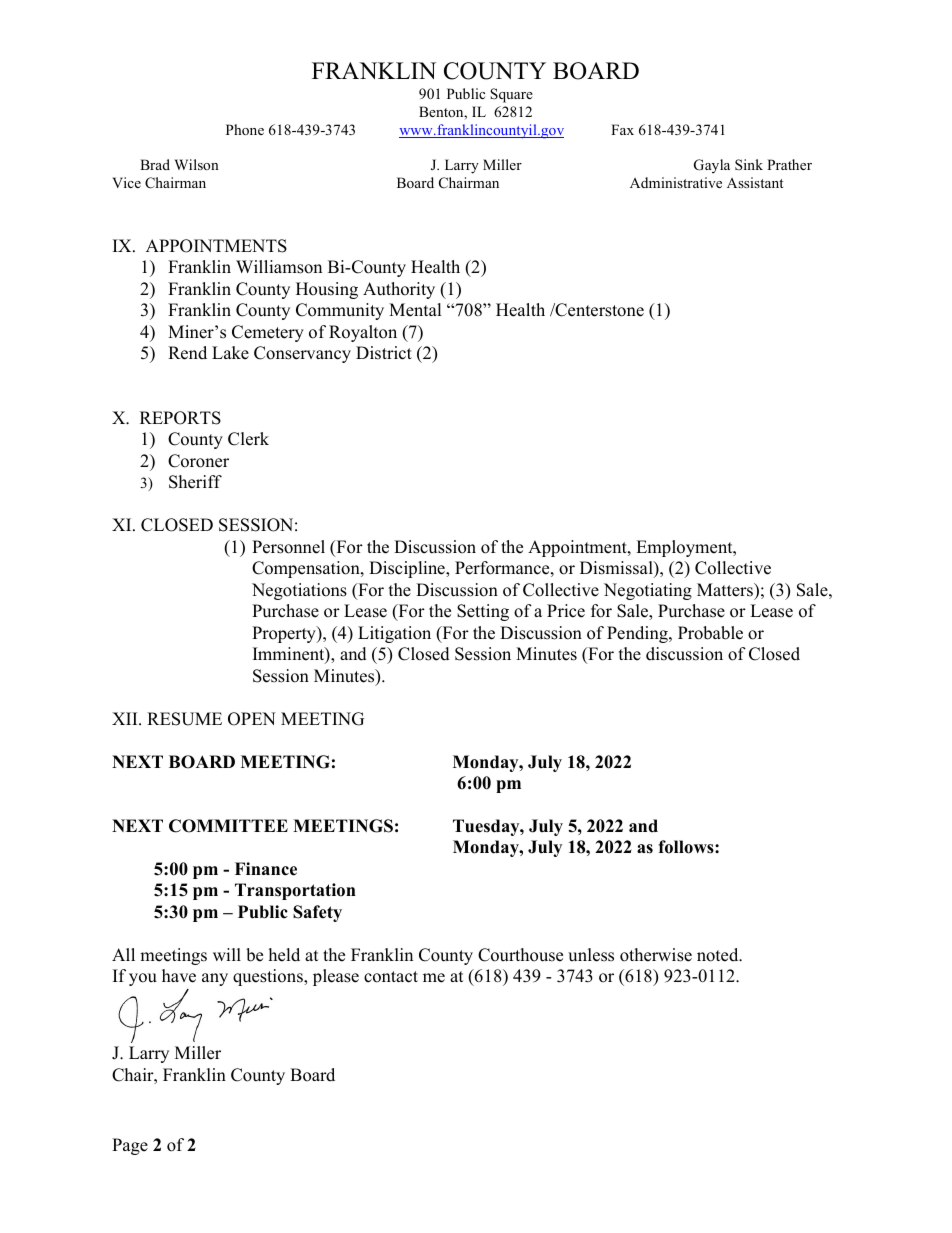 The width and height of the screenshot is (952, 1233). Describe the element at coordinates (483, 612) in the screenshot. I see `Setting` at that location.
